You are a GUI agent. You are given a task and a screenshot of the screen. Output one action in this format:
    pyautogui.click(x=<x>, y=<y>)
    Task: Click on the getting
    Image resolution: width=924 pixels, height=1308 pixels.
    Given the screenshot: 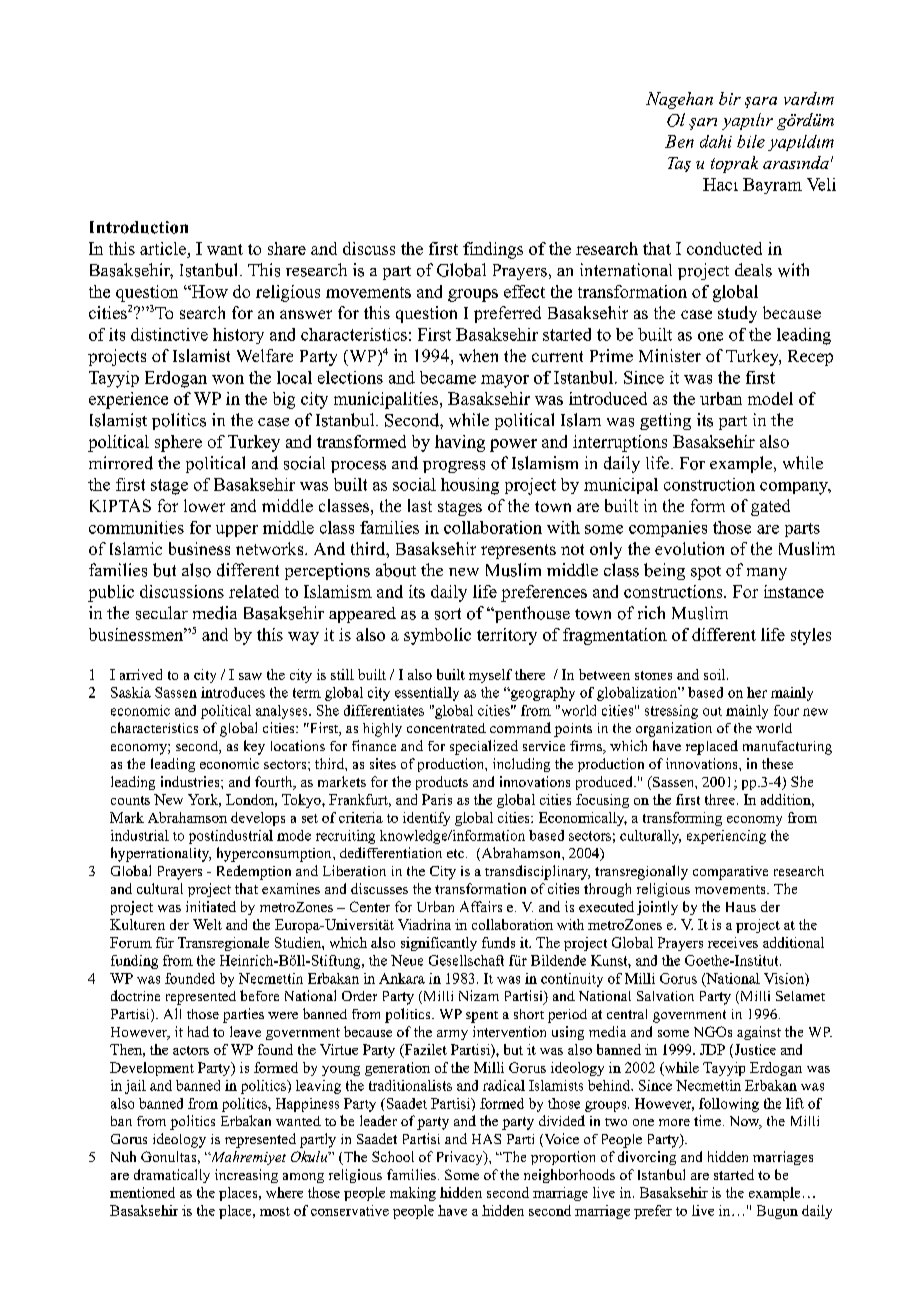 What is the action you would take?
    pyautogui.click(x=665, y=421)
